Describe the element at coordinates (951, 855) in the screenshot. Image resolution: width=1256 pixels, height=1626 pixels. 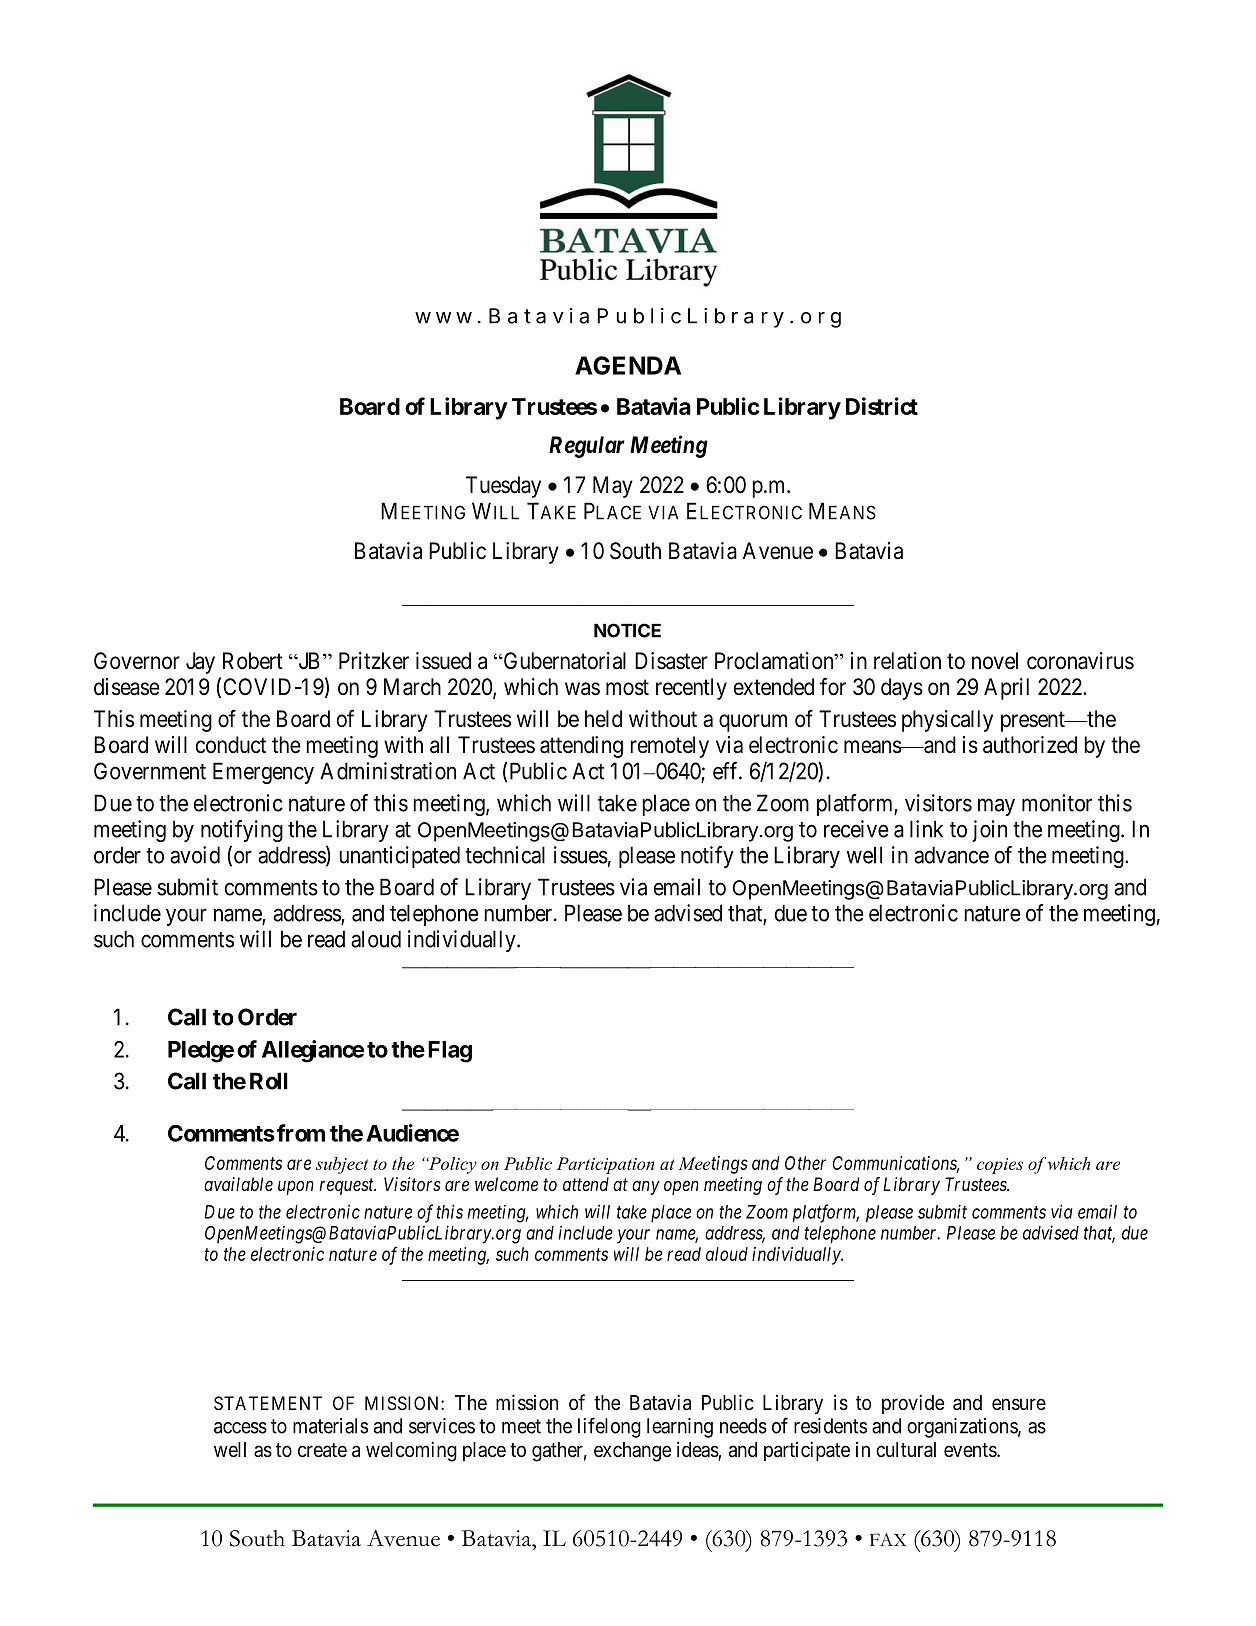
I see `advance` at that location.
